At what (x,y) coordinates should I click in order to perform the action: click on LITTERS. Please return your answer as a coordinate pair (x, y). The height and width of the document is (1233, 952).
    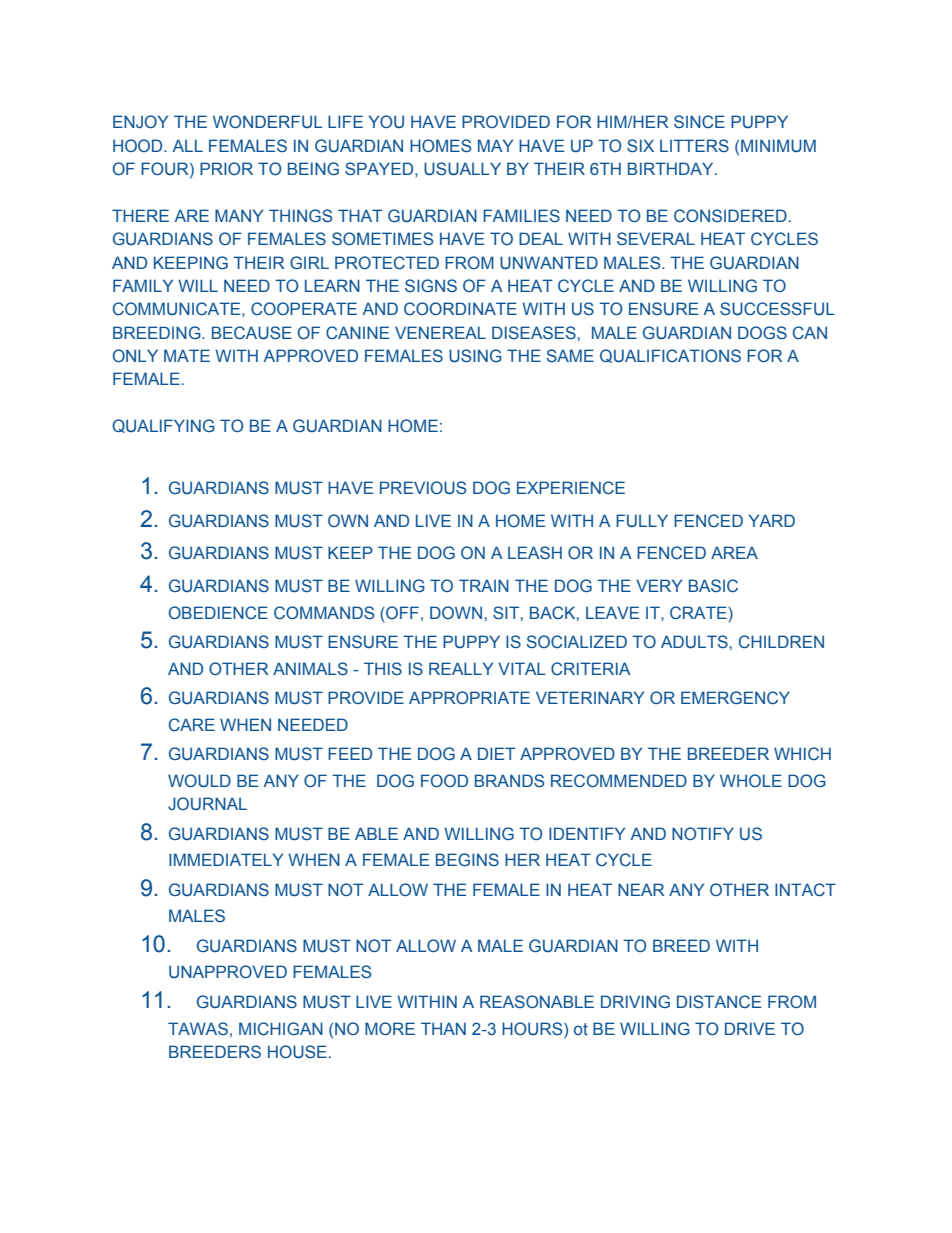
    Looking at the image, I should click on (694, 145).
